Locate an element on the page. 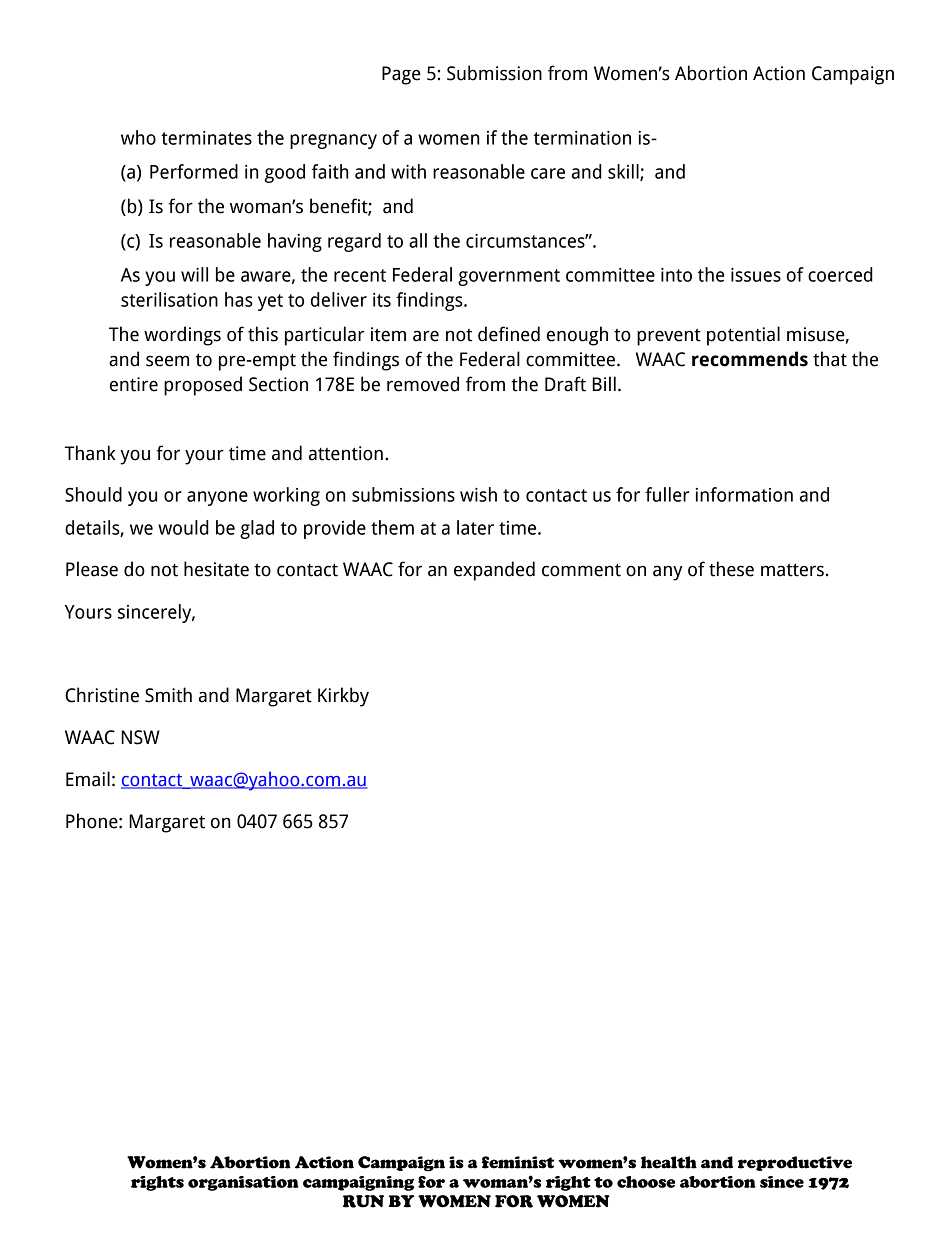  terminates is located at coordinates (206, 138).
